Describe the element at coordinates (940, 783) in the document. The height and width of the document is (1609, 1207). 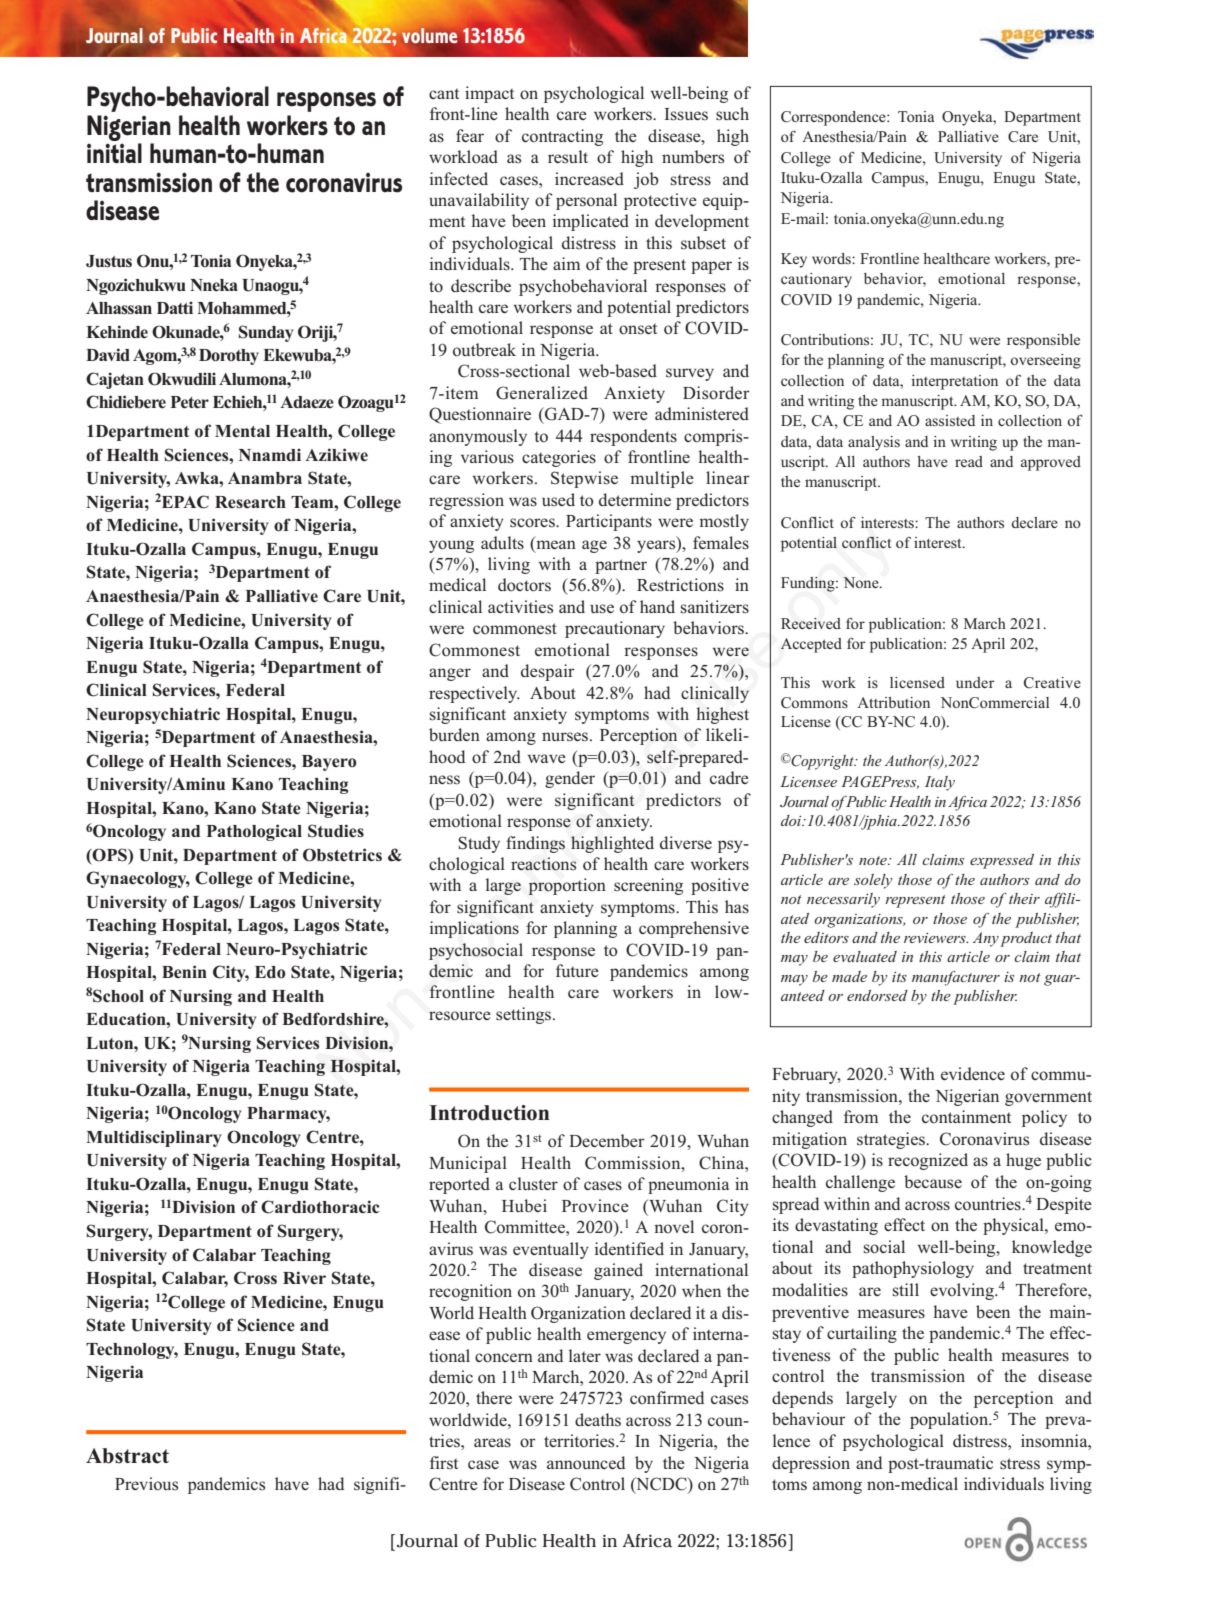
I see `Italy` at that location.
